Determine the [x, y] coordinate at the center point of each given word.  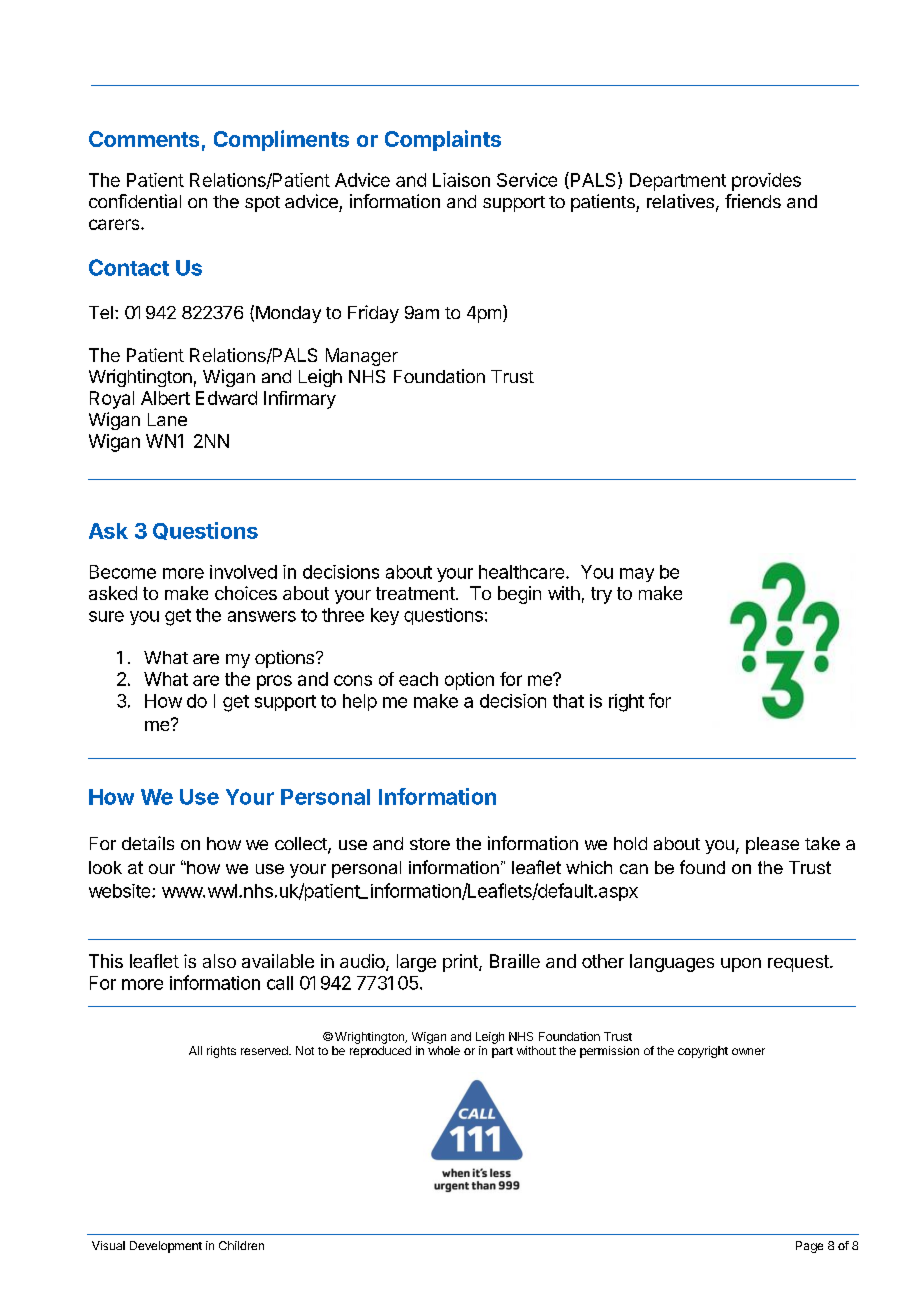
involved [243, 572]
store [430, 844]
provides [766, 182]
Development [166, 1247]
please [772, 845]
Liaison [461, 180]
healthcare [523, 572]
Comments [144, 139]
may [637, 575]
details [148, 843]
